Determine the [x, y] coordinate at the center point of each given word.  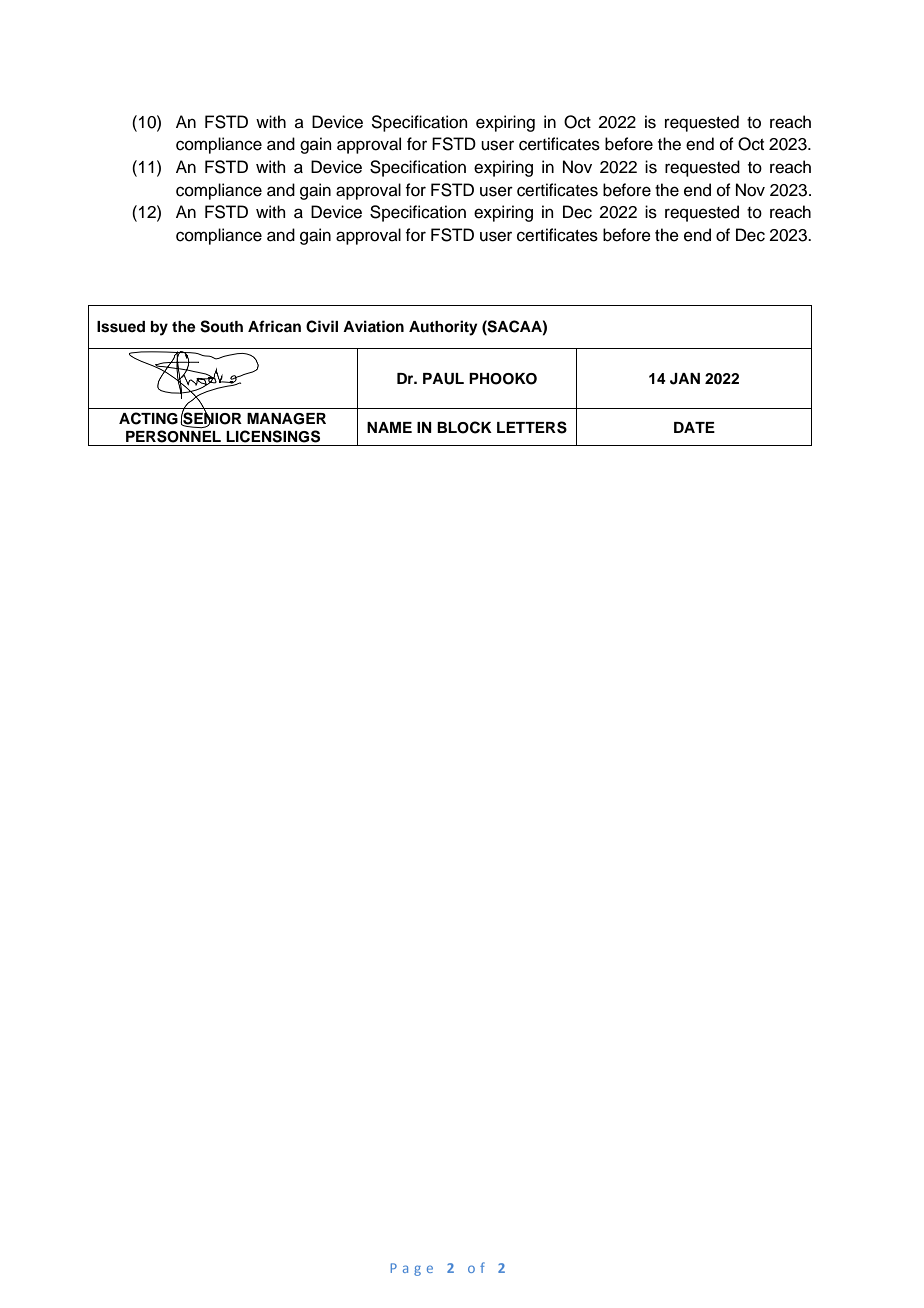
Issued [121, 327]
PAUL [443, 379]
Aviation [373, 326]
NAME [389, 427]
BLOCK [464, 427]
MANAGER [286, 419]
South [221, 326]
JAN [685, 379]
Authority [443, 328]
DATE [694, 427]
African [274, 326]
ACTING [148, 418]
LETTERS [532, 427]
